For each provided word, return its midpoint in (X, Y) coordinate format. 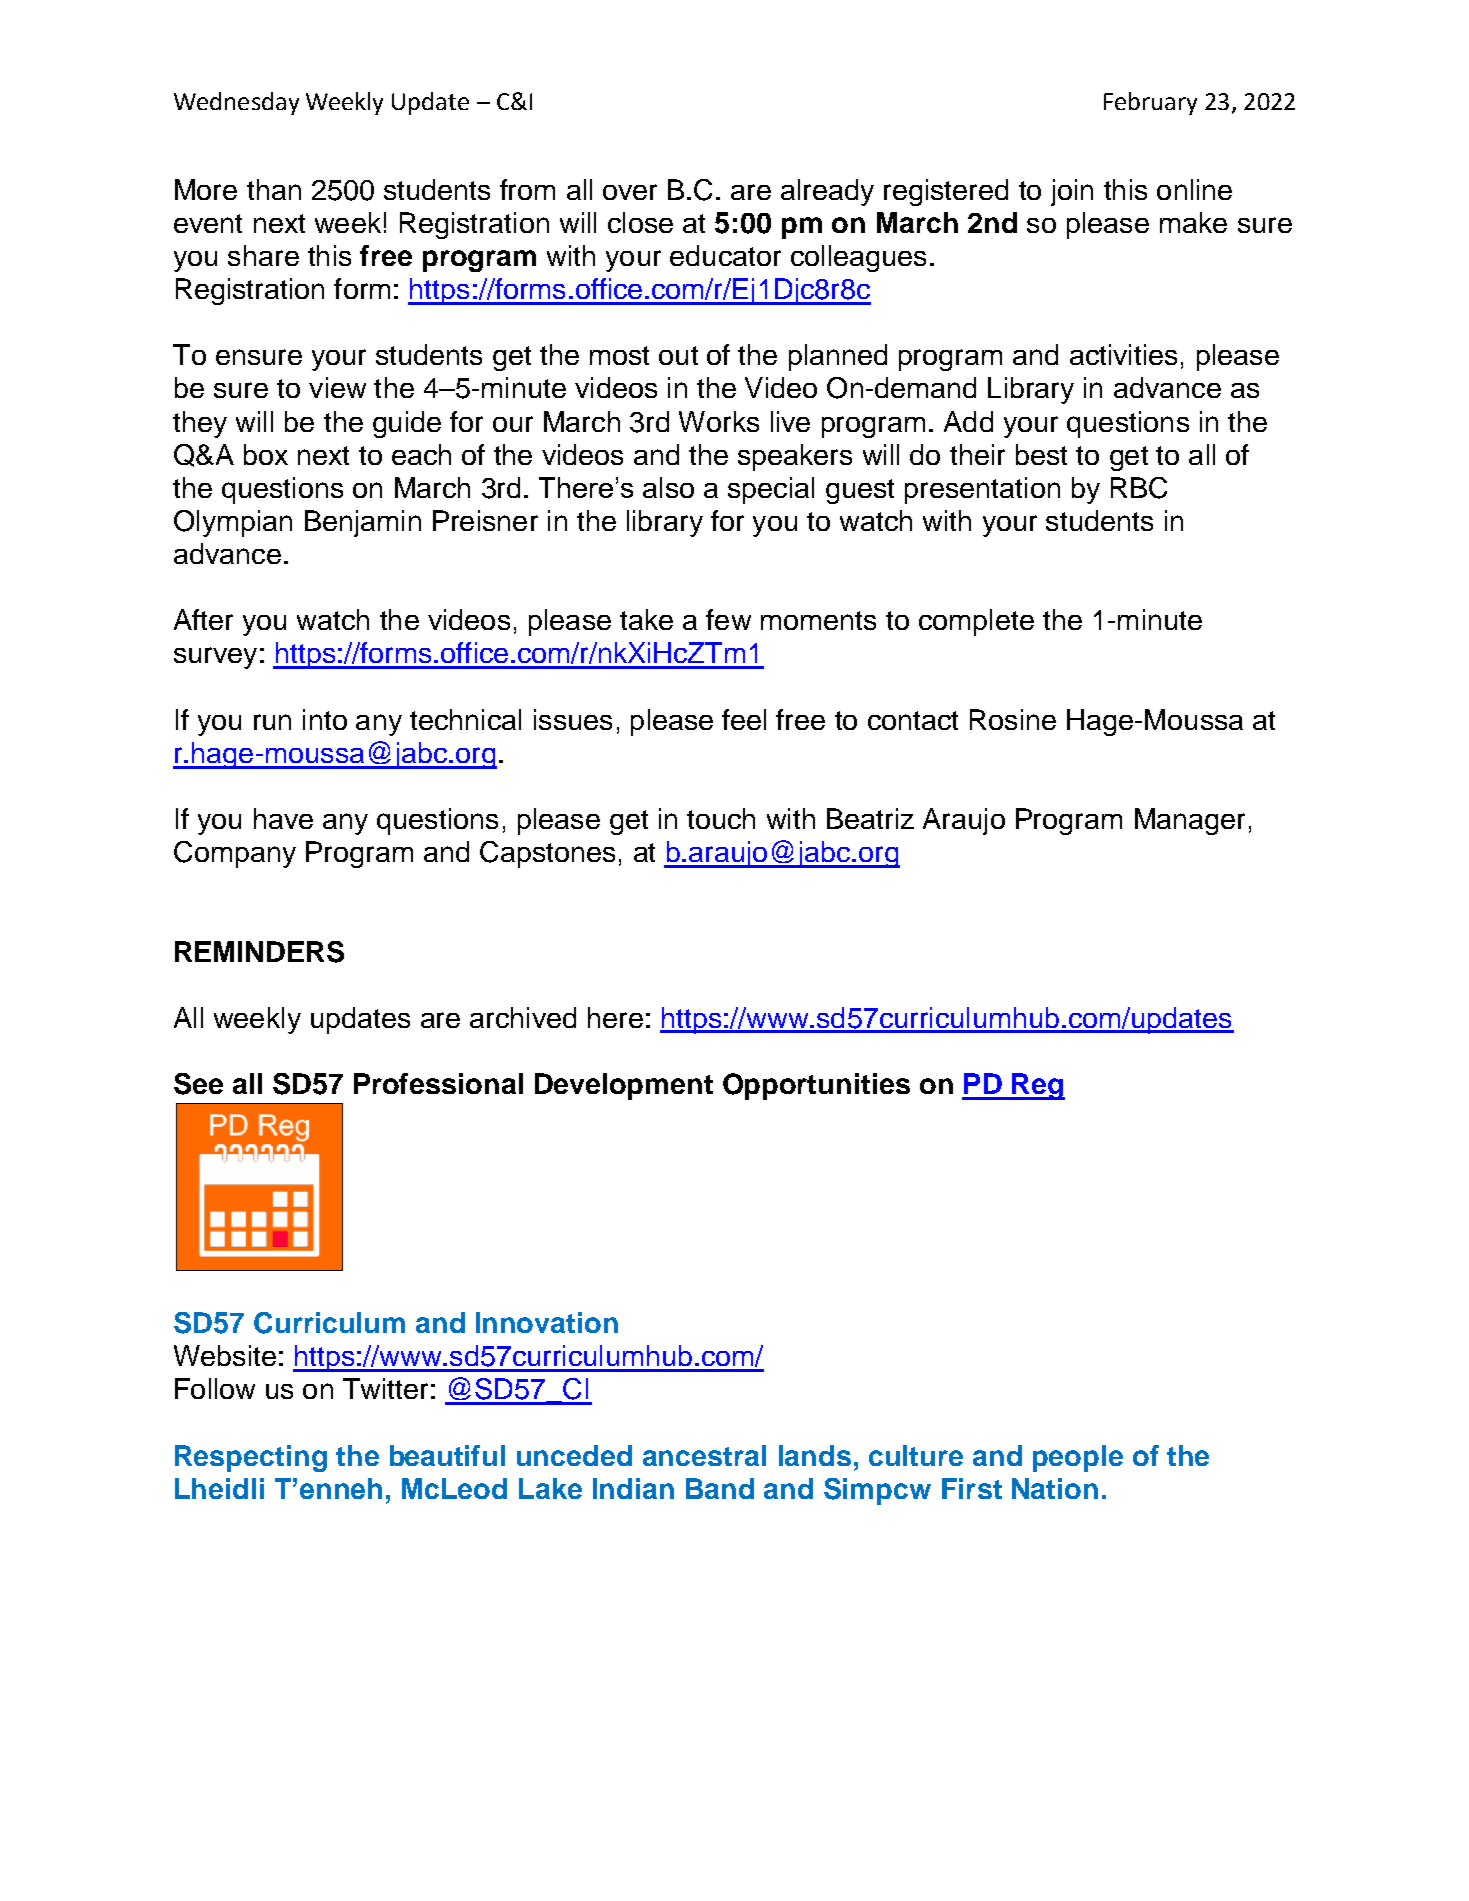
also (668, 487)
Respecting (251, 1458)
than (274, 189)
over (630, 192)
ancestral (704, 1455)
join (1072, 192)
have (283, 818)
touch (721, 818)
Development (624, 1086)
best (1041, 454)
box (266, 454)
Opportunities (816, 1086)
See (198, 1084)
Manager (1190, 821)
